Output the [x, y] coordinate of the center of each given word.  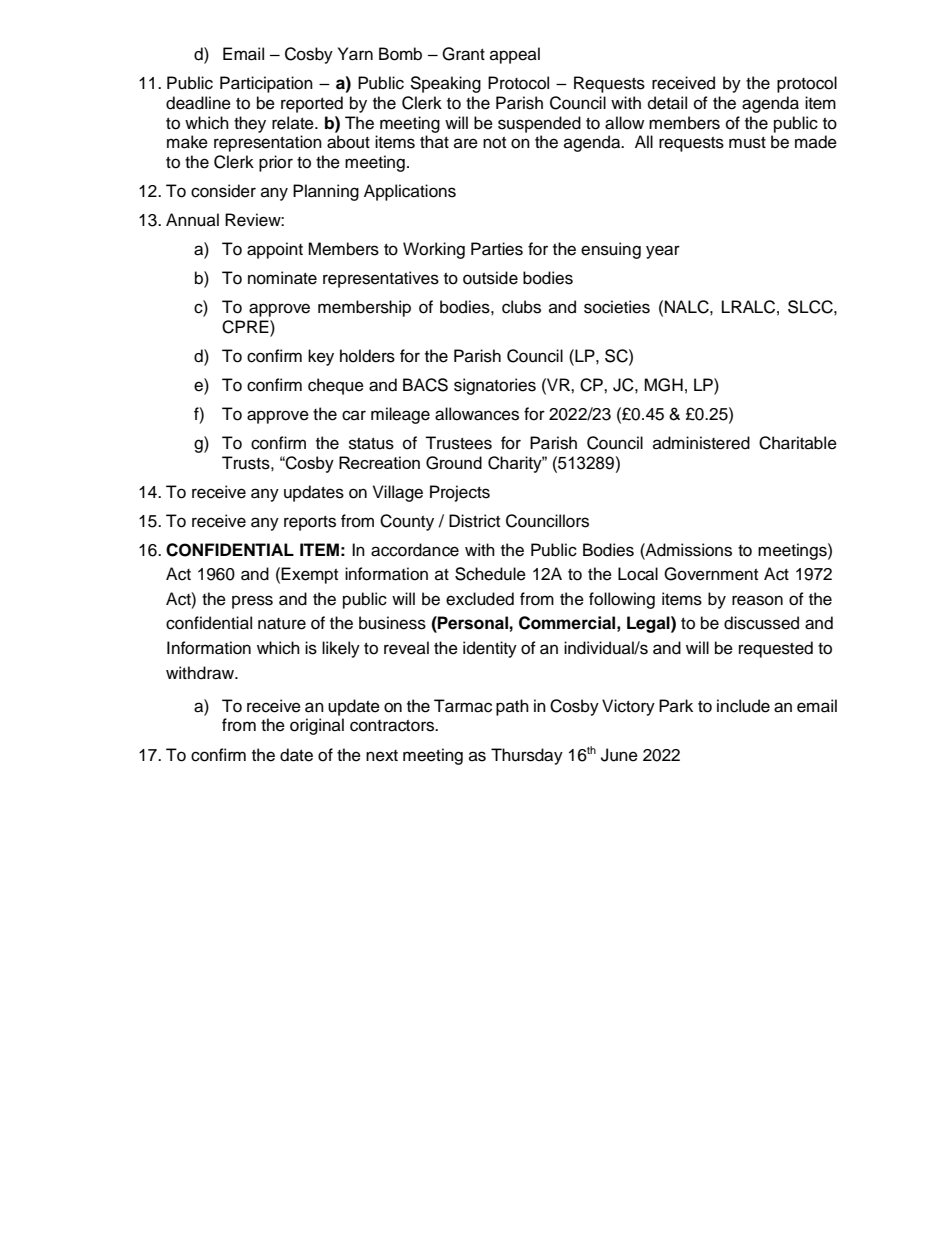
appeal [515, 55]
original [317, 726]
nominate [282, 278]
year [663, 252]
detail [667, 103]
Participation [266, 84]
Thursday [527, 756]
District [474, 521]
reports [310, 523]
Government [711, 574]
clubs [521, 307]
